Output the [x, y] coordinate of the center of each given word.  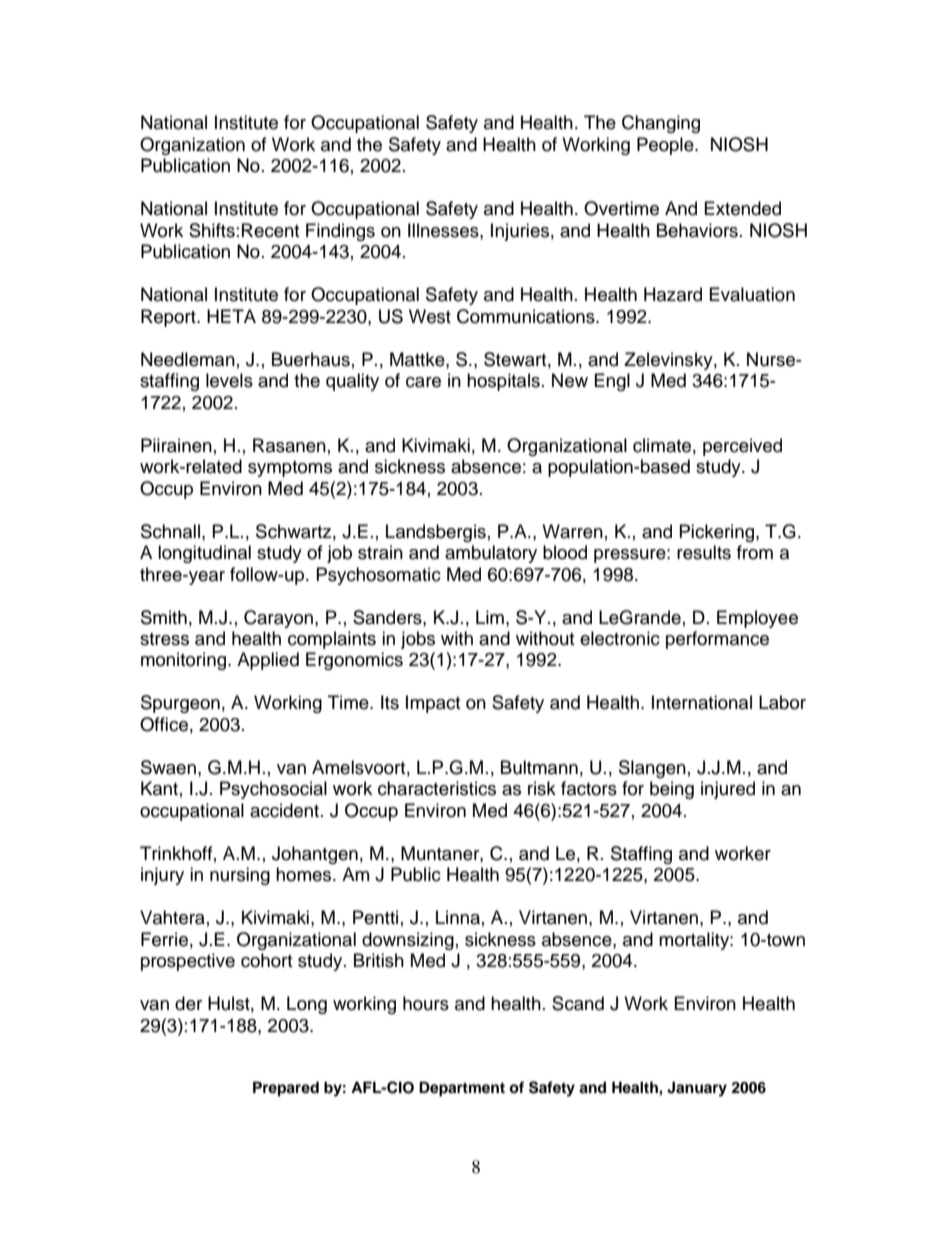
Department [462, 1089]
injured [728, 790]
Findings [340, 232]
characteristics [437, 788]
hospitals [503, 382]
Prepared [286, 1089]
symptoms [290, 469]
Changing [661, 124]
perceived [742, 447]
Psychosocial [273, 790]
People [666, 146]
